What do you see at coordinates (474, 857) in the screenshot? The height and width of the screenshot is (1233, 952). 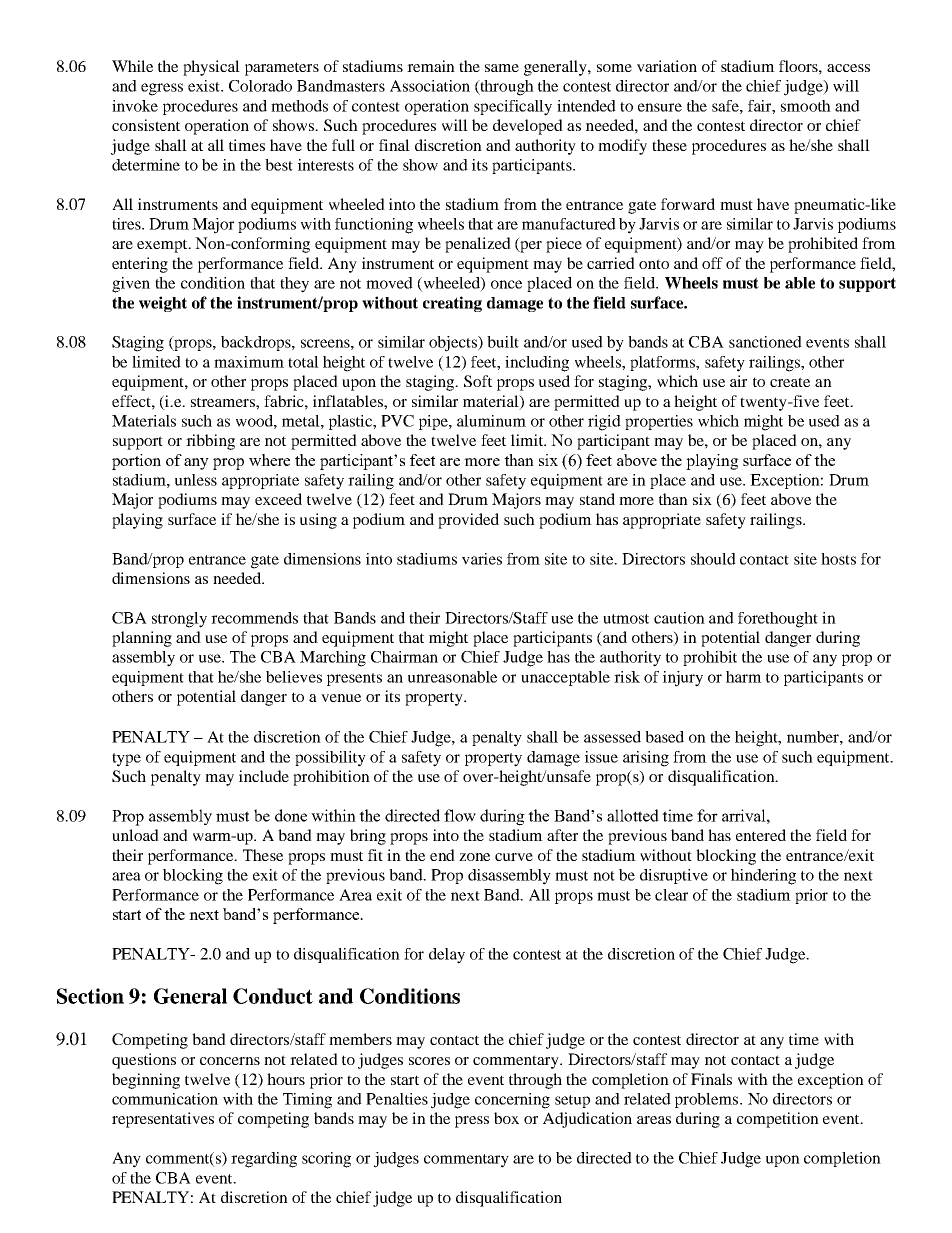 I see `zone` at bounding box center [474, 857].
